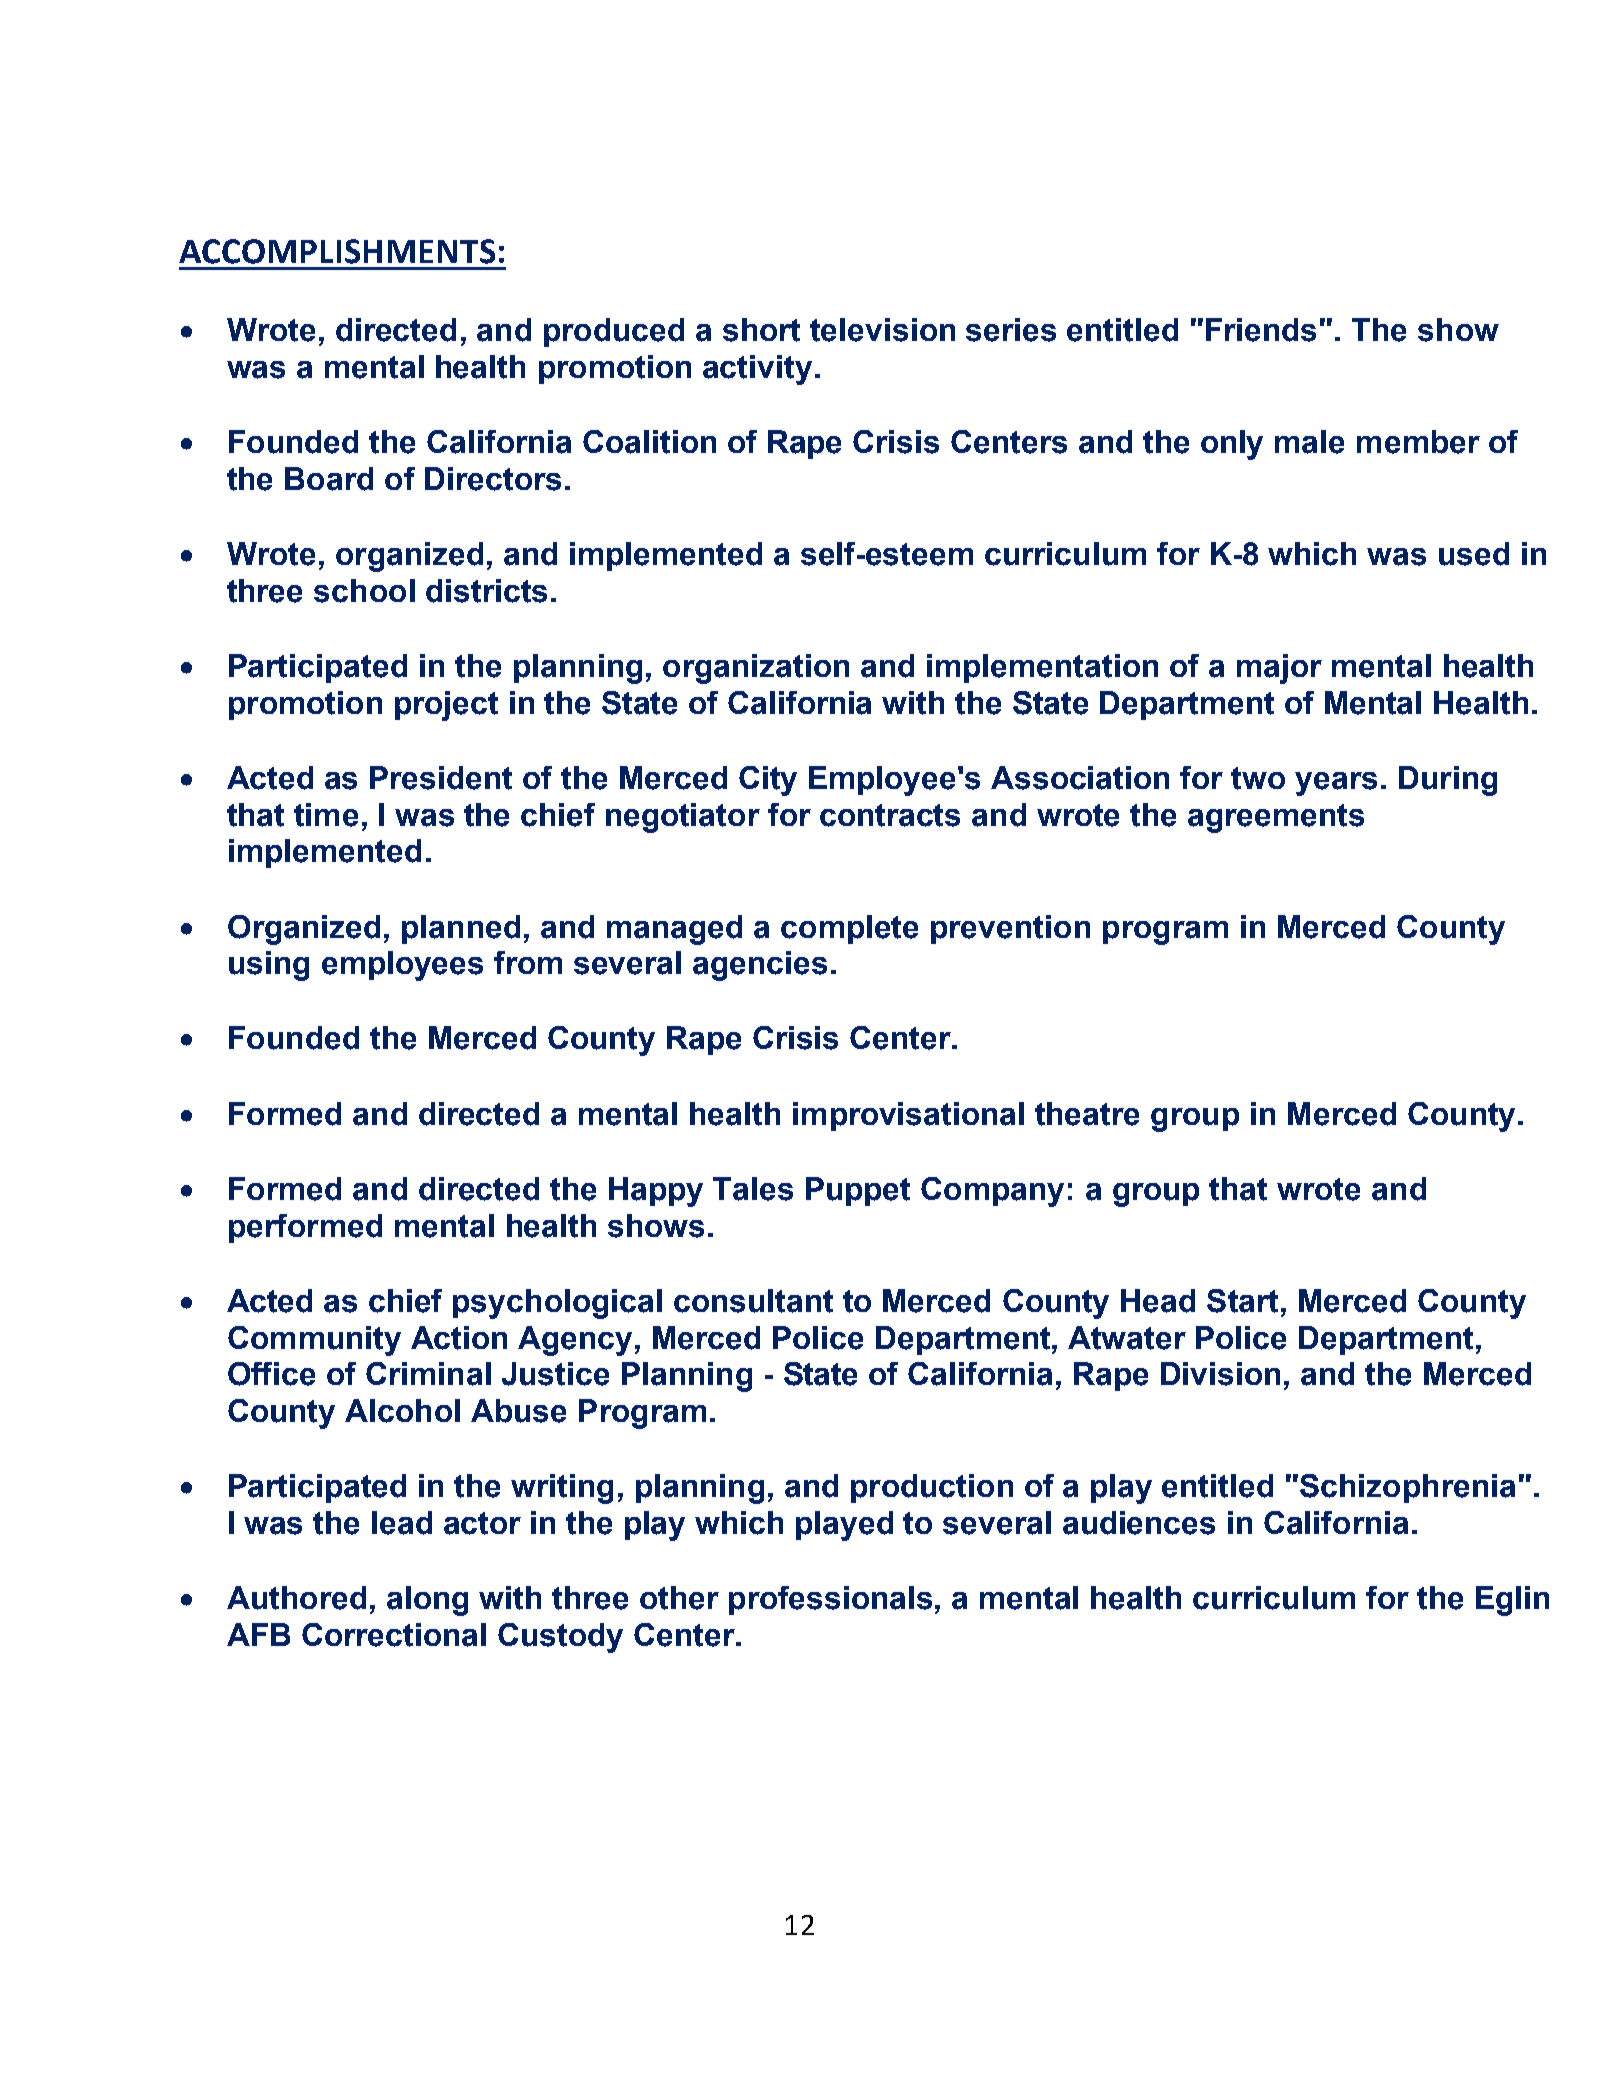 The image size is (1623, 2100). What do you see at coordinates (1261, 330) in the image?
I see `Friends` at bounding box center [1261, 330].
